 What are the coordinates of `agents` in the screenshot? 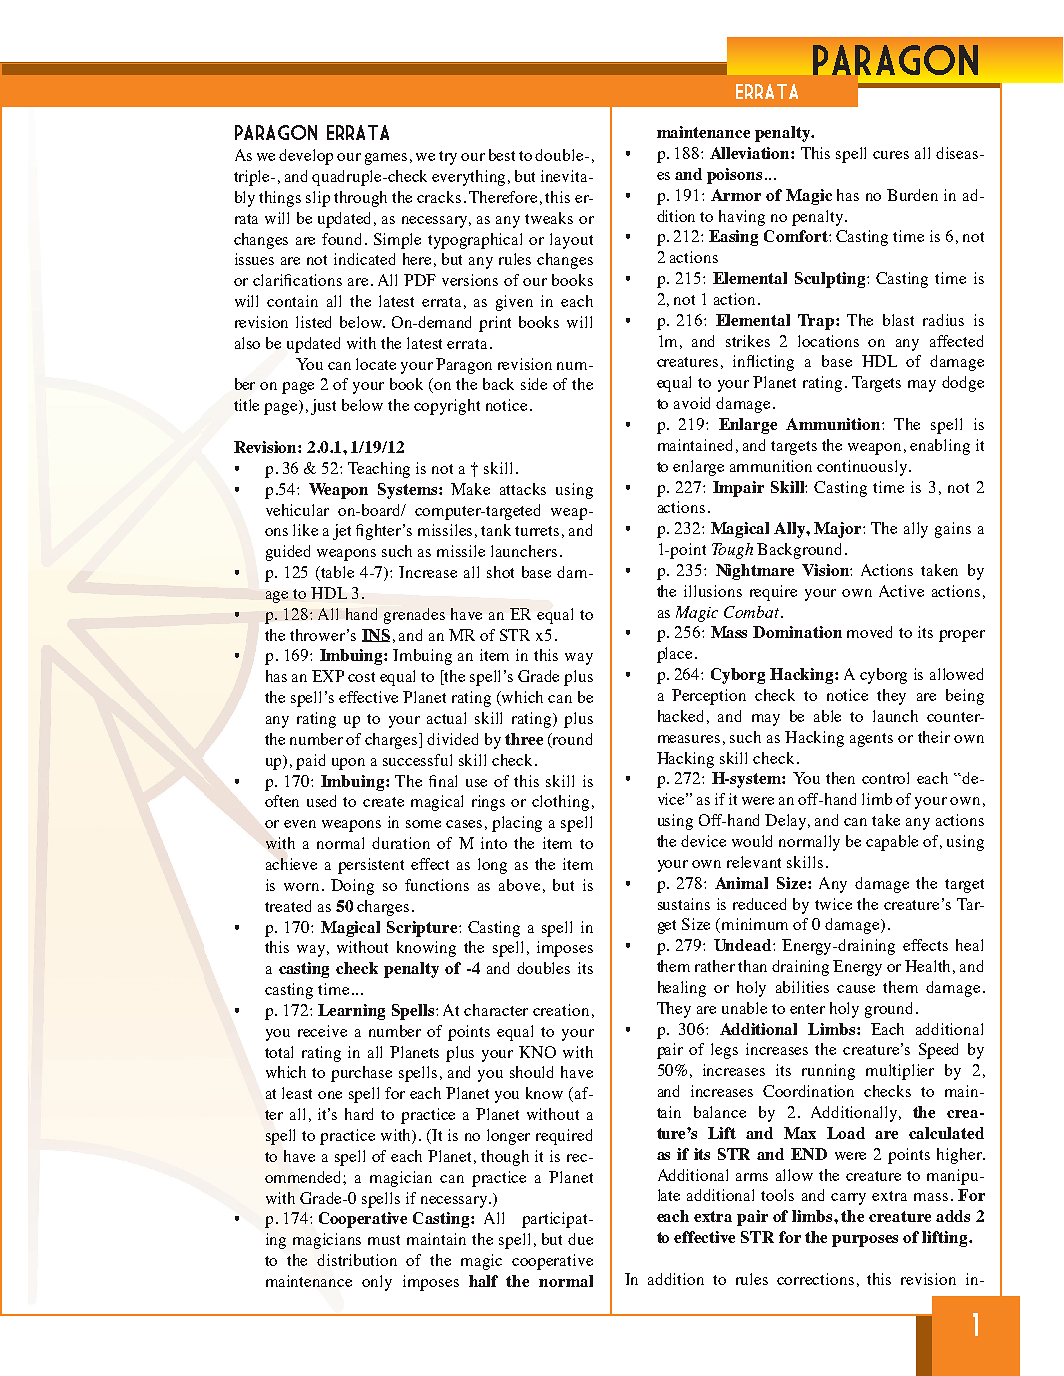 It's located at (871, 740).
